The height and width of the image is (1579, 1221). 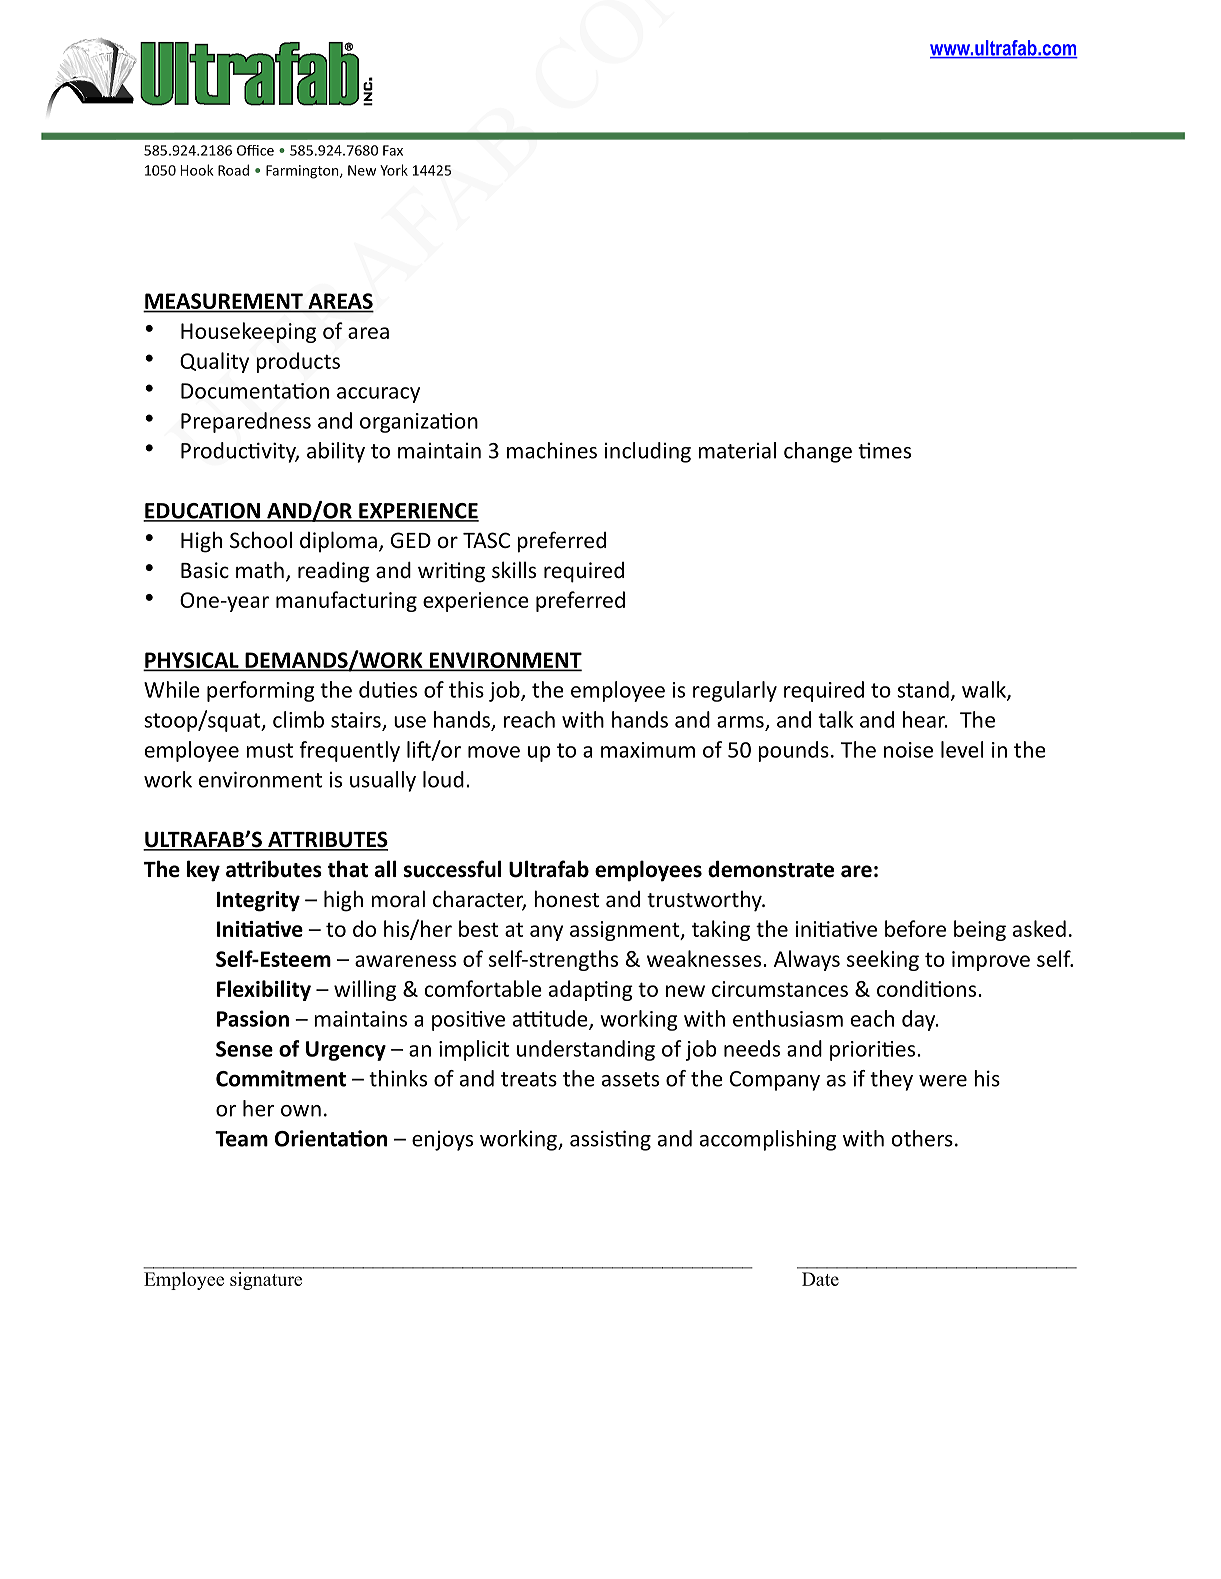 What do you see at coordinates (922, 1138) in the image?
I see `others` at bounding box center [922, 1138].
